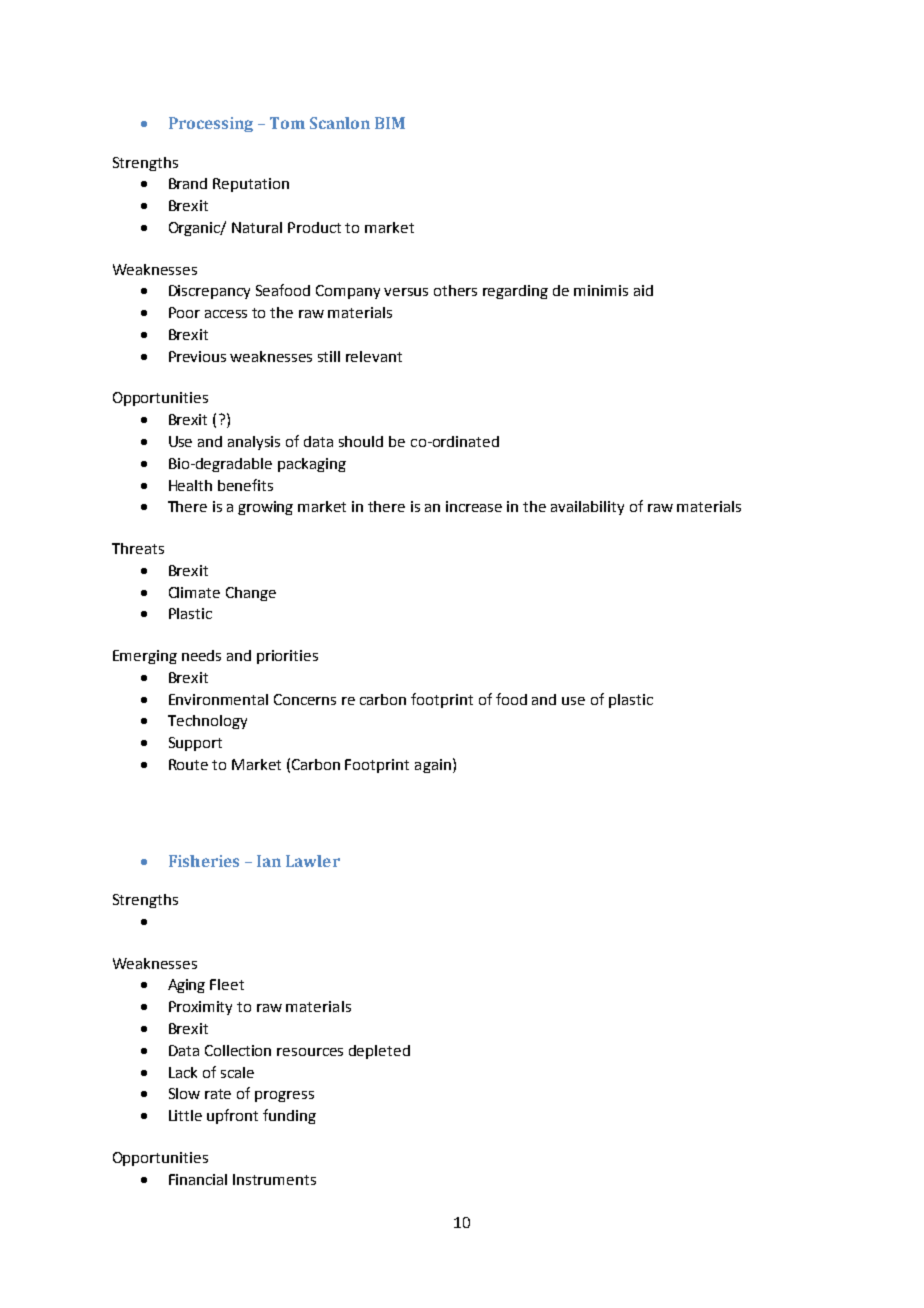 This screenshot has height=1308, width=924. What do you see at coordinates (587, 508) in the screenshot?
I see `availability` at bounding box center [587, 508].
